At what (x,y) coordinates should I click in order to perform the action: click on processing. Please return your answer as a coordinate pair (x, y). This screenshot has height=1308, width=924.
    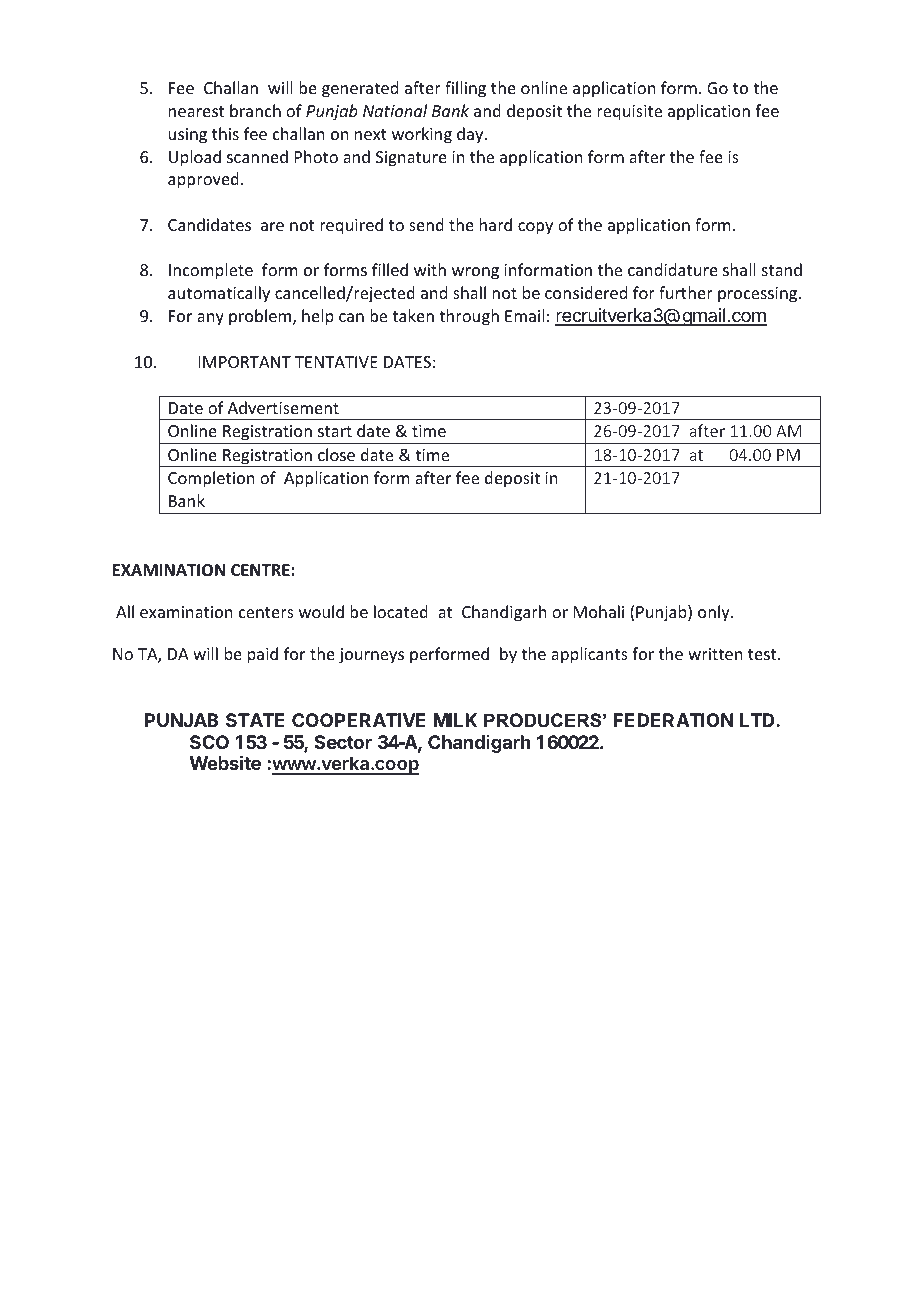
    Looking at the image, I should click on (759, 295).
